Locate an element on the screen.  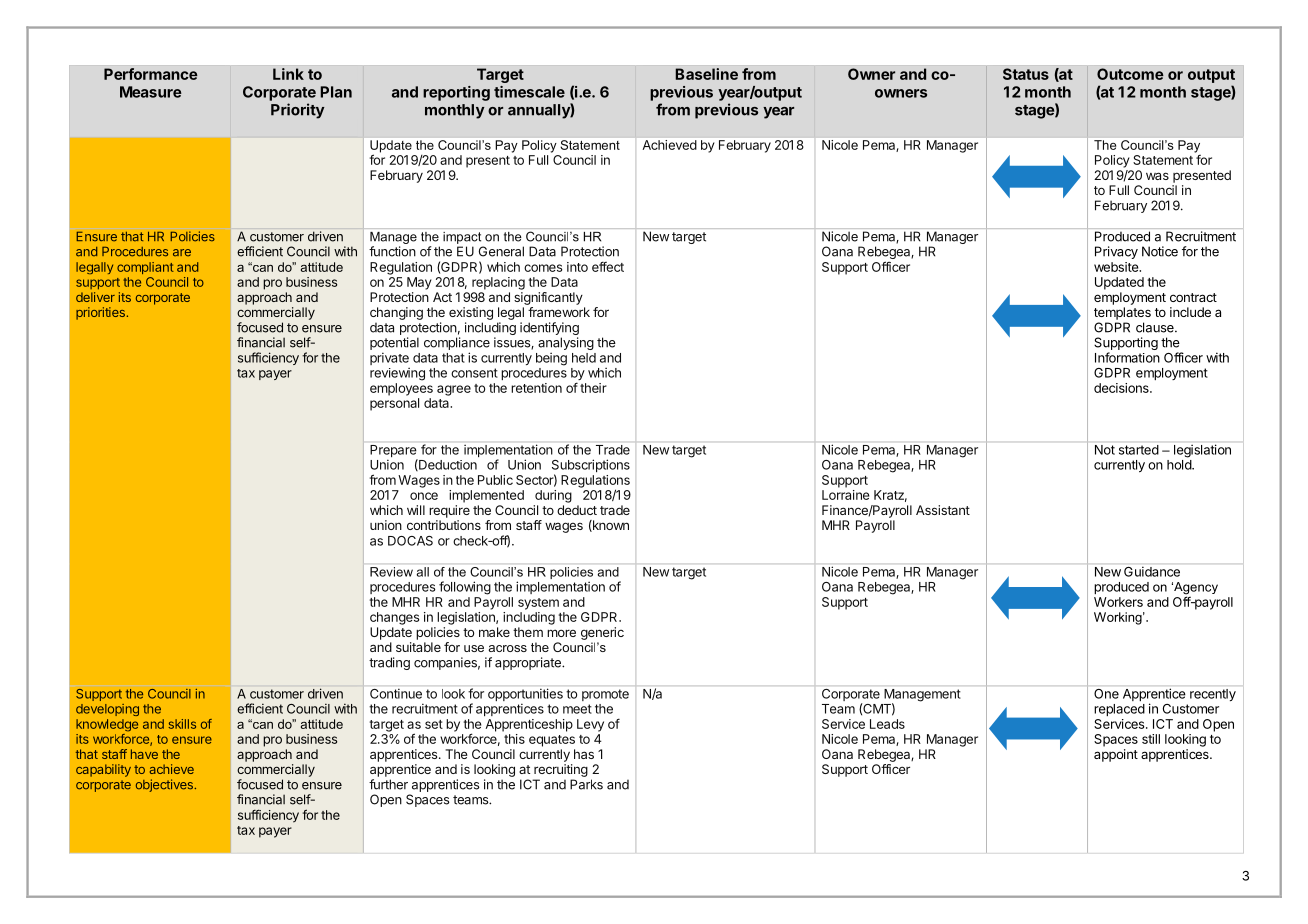
Guidance is located at coordinates (1152, 571).
